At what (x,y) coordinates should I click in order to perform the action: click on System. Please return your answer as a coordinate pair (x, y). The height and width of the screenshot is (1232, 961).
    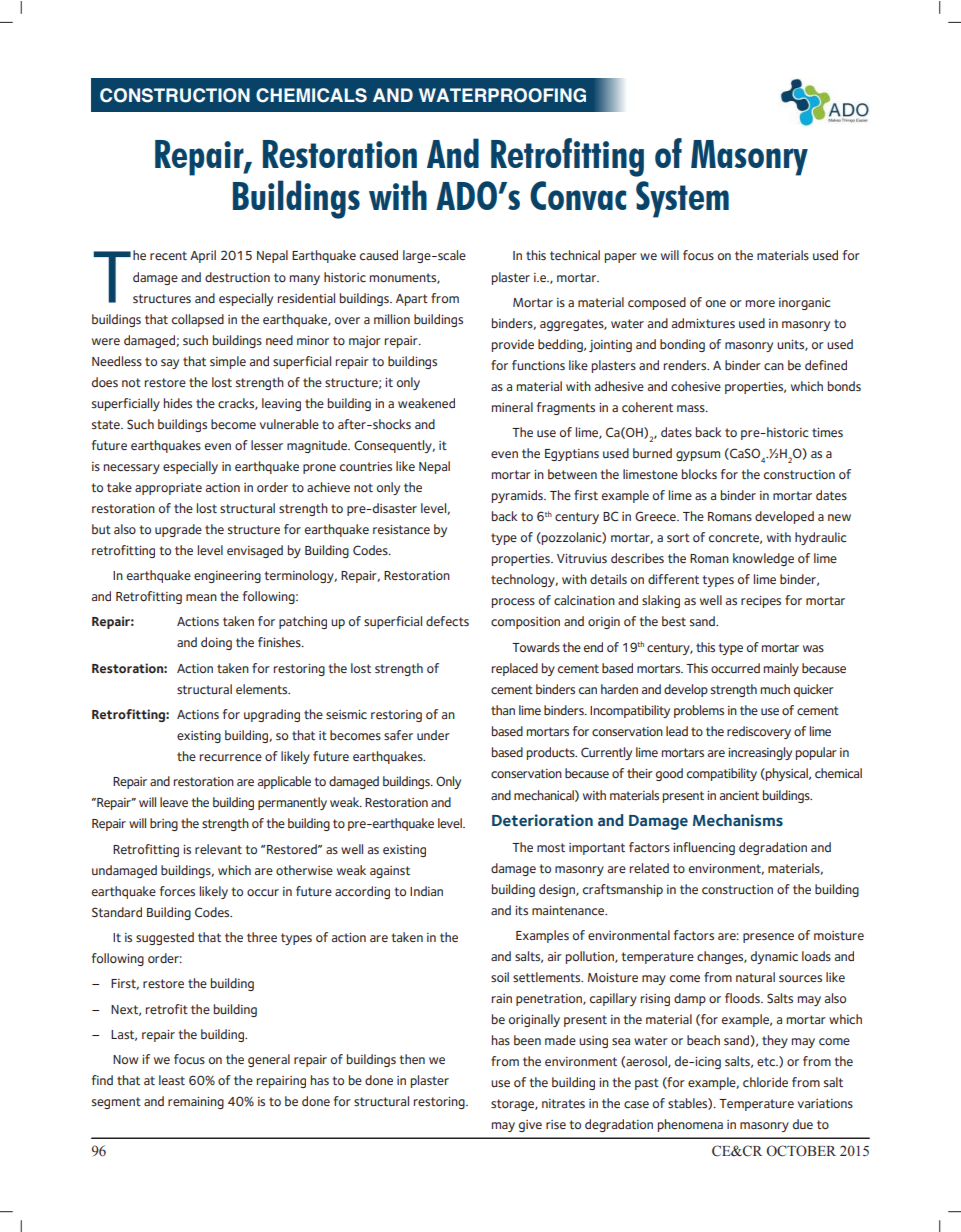
    Looking at the image, I should click on (682, 199).
